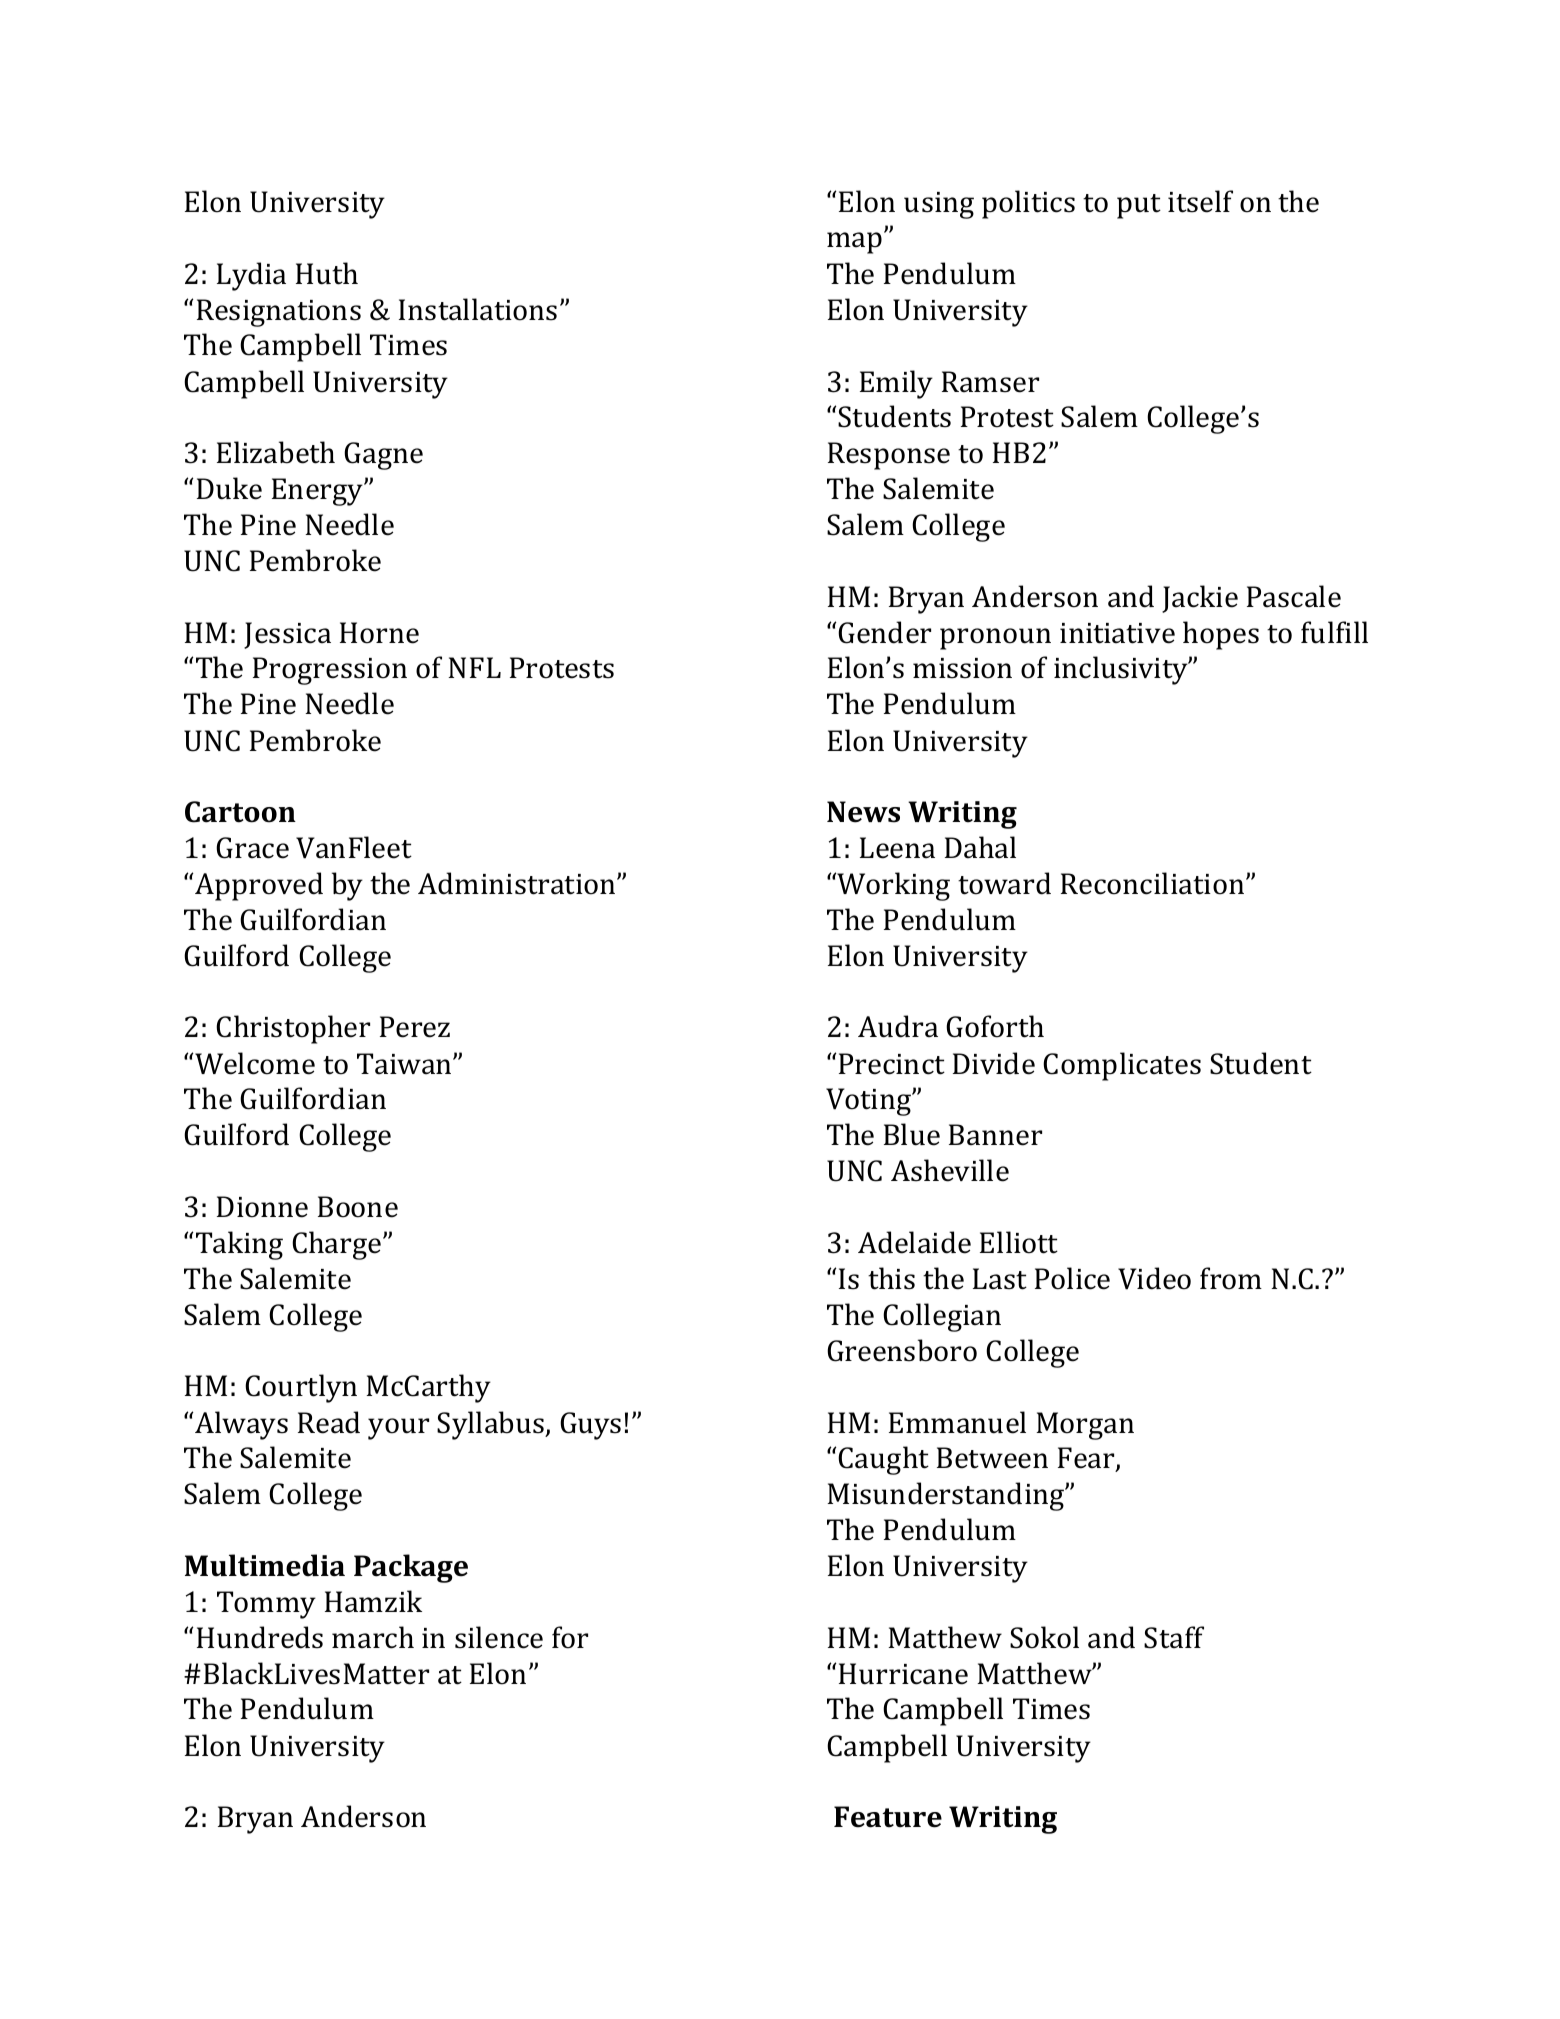 This screenshot has width=1560, height=2019. I want to click on Feature, so click(888, 1817).
